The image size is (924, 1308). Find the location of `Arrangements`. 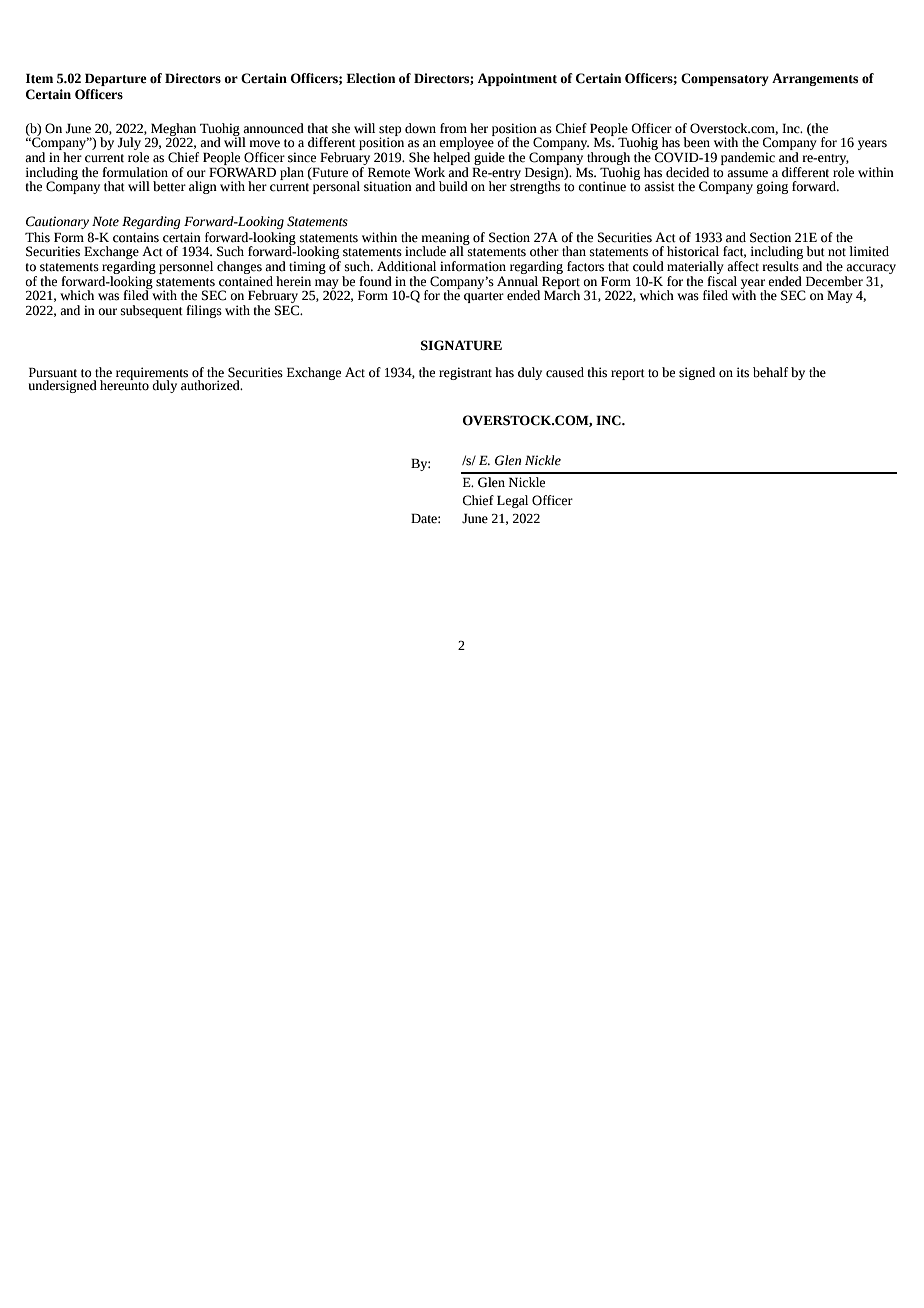

Arrangements is located at coordinates (815, 79).
